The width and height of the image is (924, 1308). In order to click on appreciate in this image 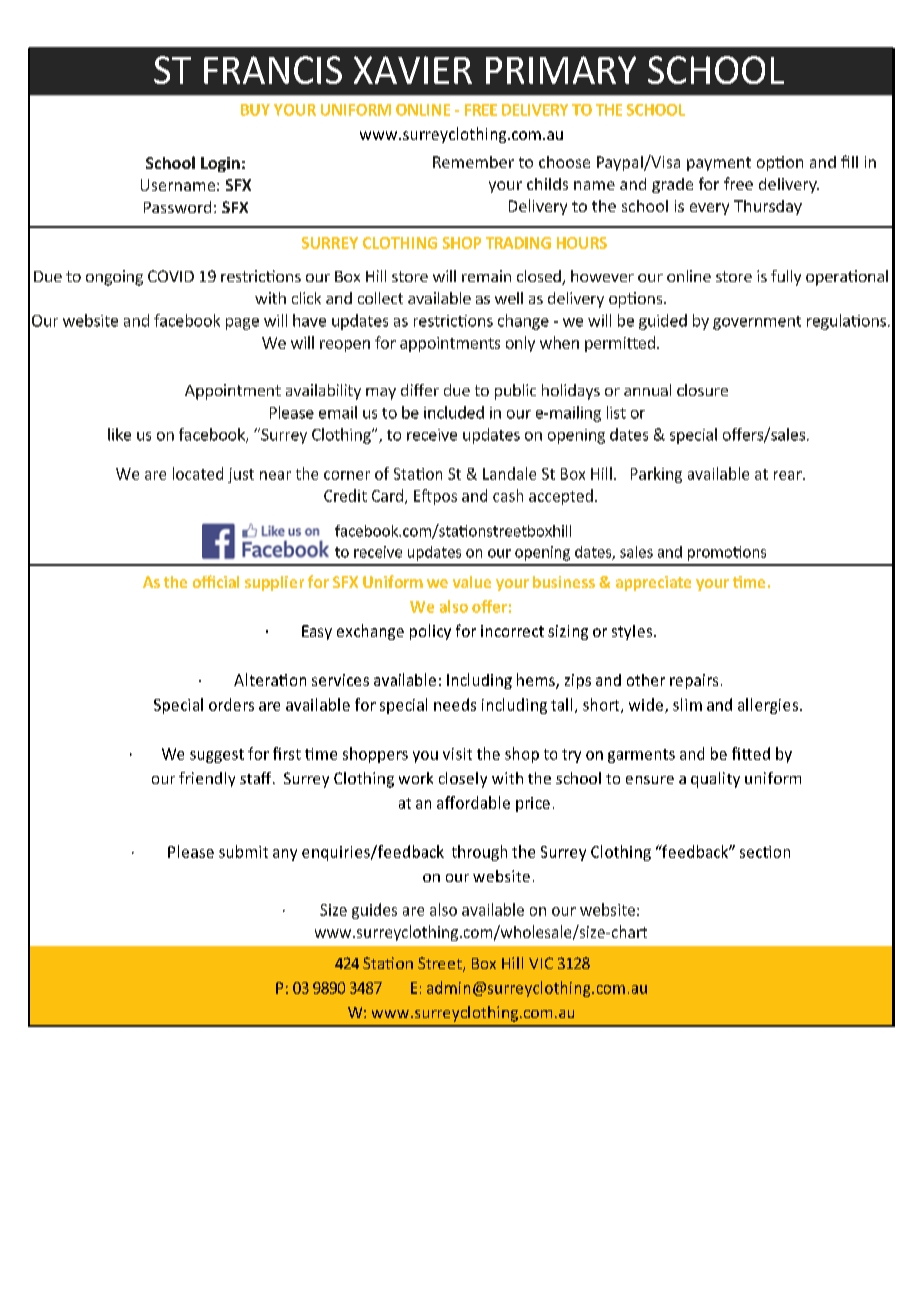, I will do `click(653, 583)`.
